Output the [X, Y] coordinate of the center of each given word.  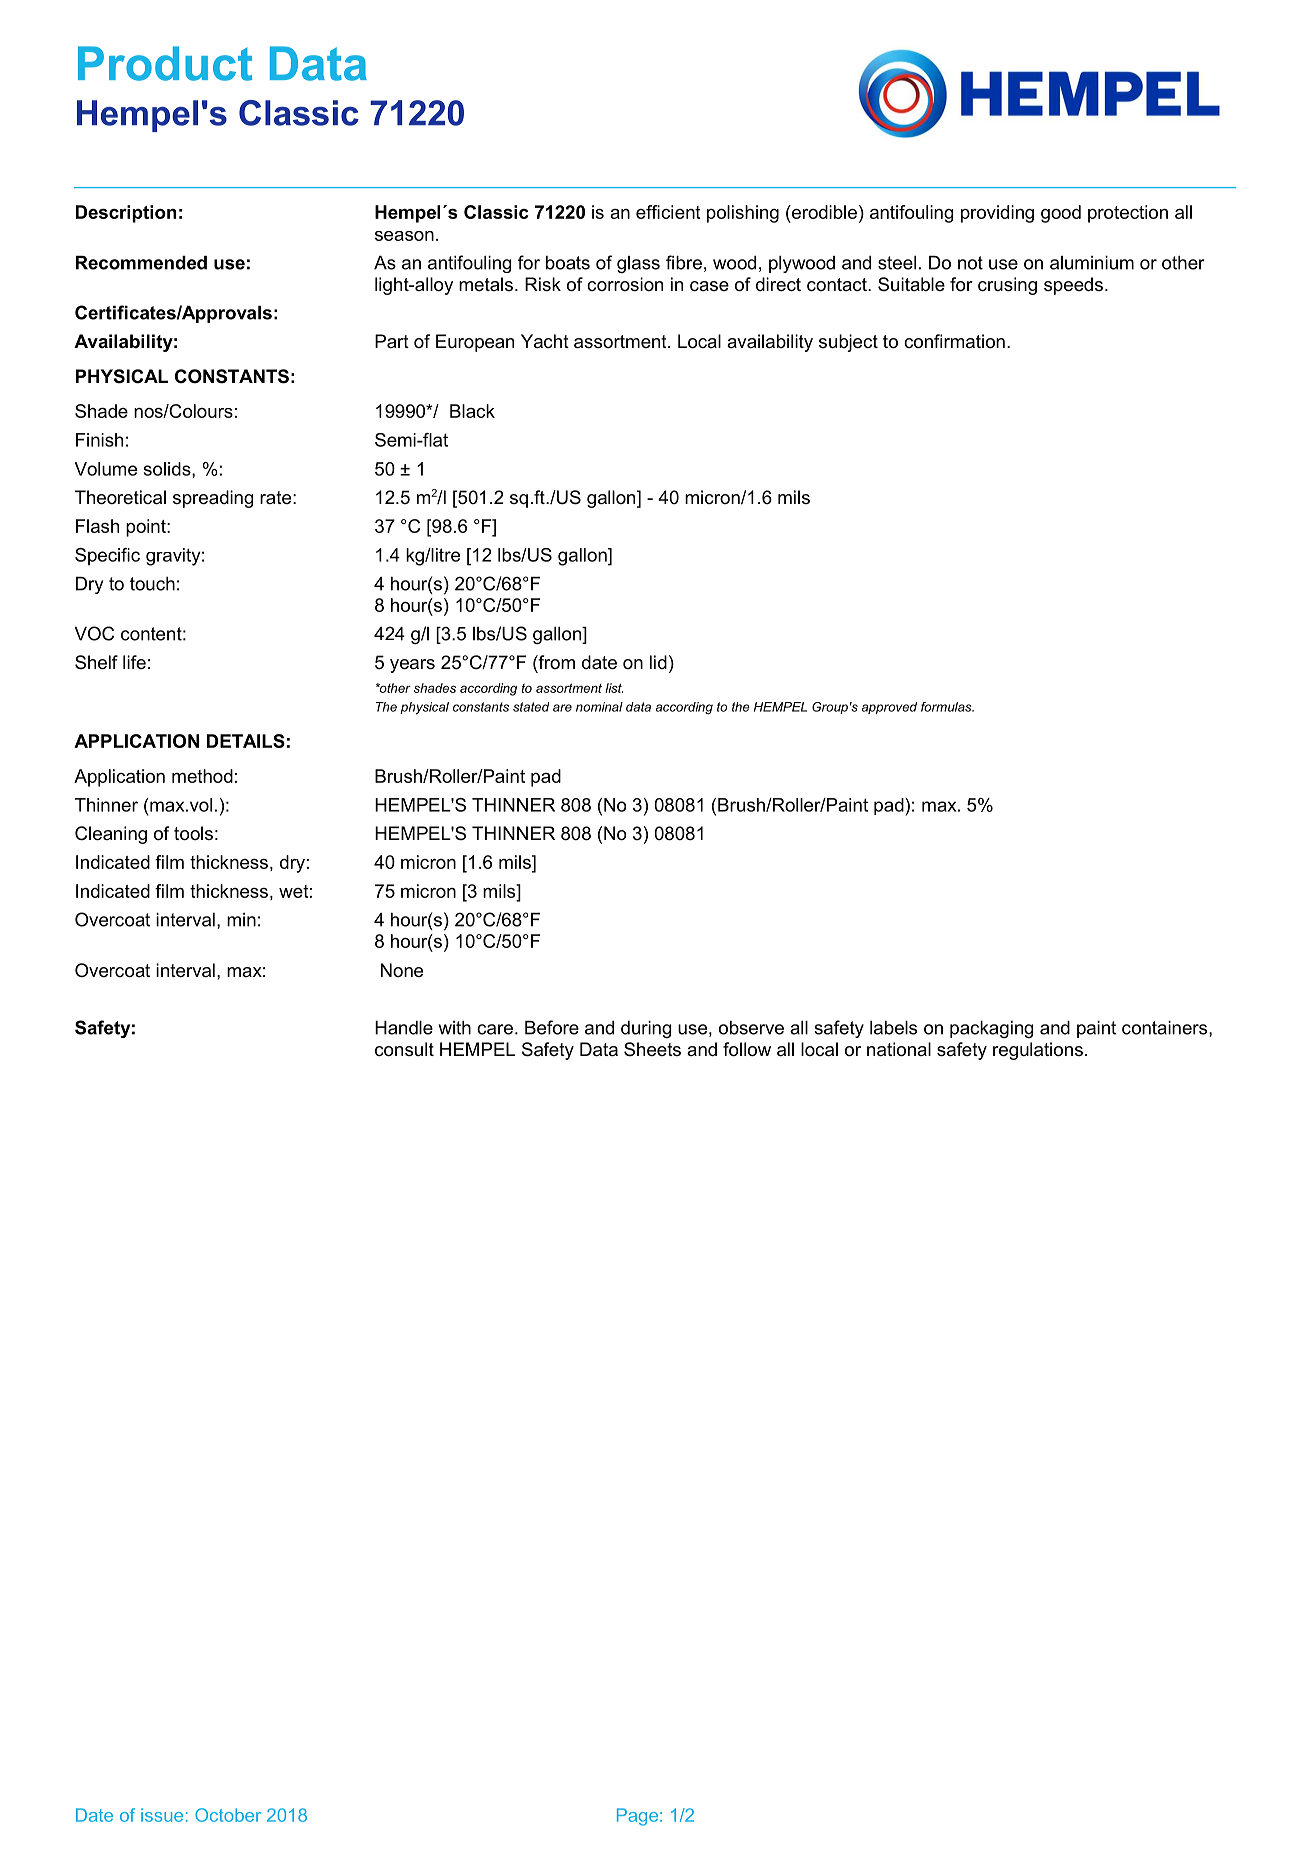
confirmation [954, 341]
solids [168, 470]
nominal [599, 707]
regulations [1038, 1051]
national [899, 1049]
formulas [947, 707]
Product [165, 63]
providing [997, 214]
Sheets [652, 1049]
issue [162, 1815]
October [228, 1815]
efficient [668, 212]
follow [747, 1049]
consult [404, 1049]
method [202, 776]
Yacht [545, 341]
